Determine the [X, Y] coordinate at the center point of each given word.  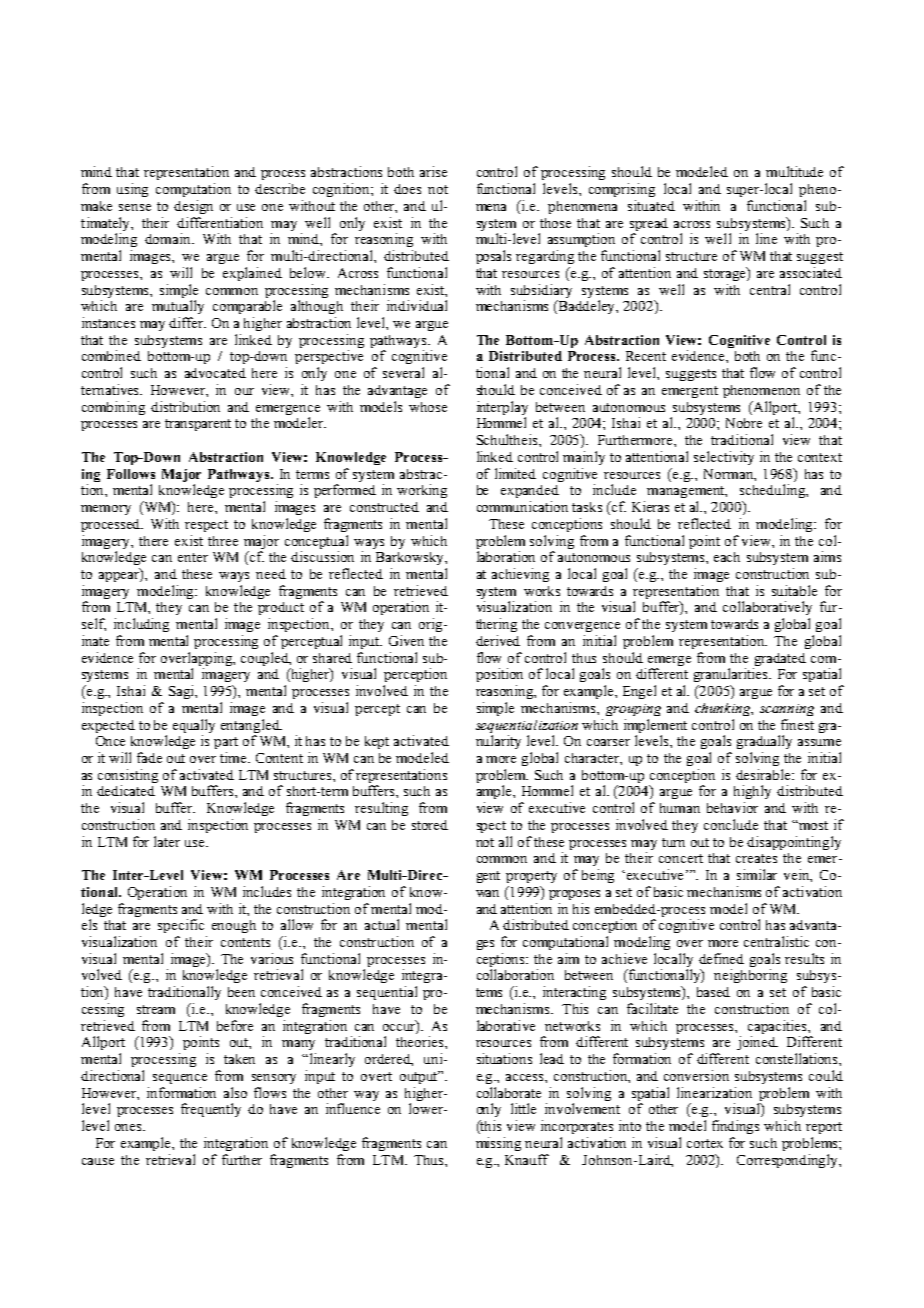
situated [651, 205]
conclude [731, 824]
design [193, 207]
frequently [211, 1110]
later [167, 841]
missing [498, 1144]
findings [735, 1127]
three [223, 541]
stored [430, 825]
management [687, 492]
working [422, 491]
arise [433, 171]
